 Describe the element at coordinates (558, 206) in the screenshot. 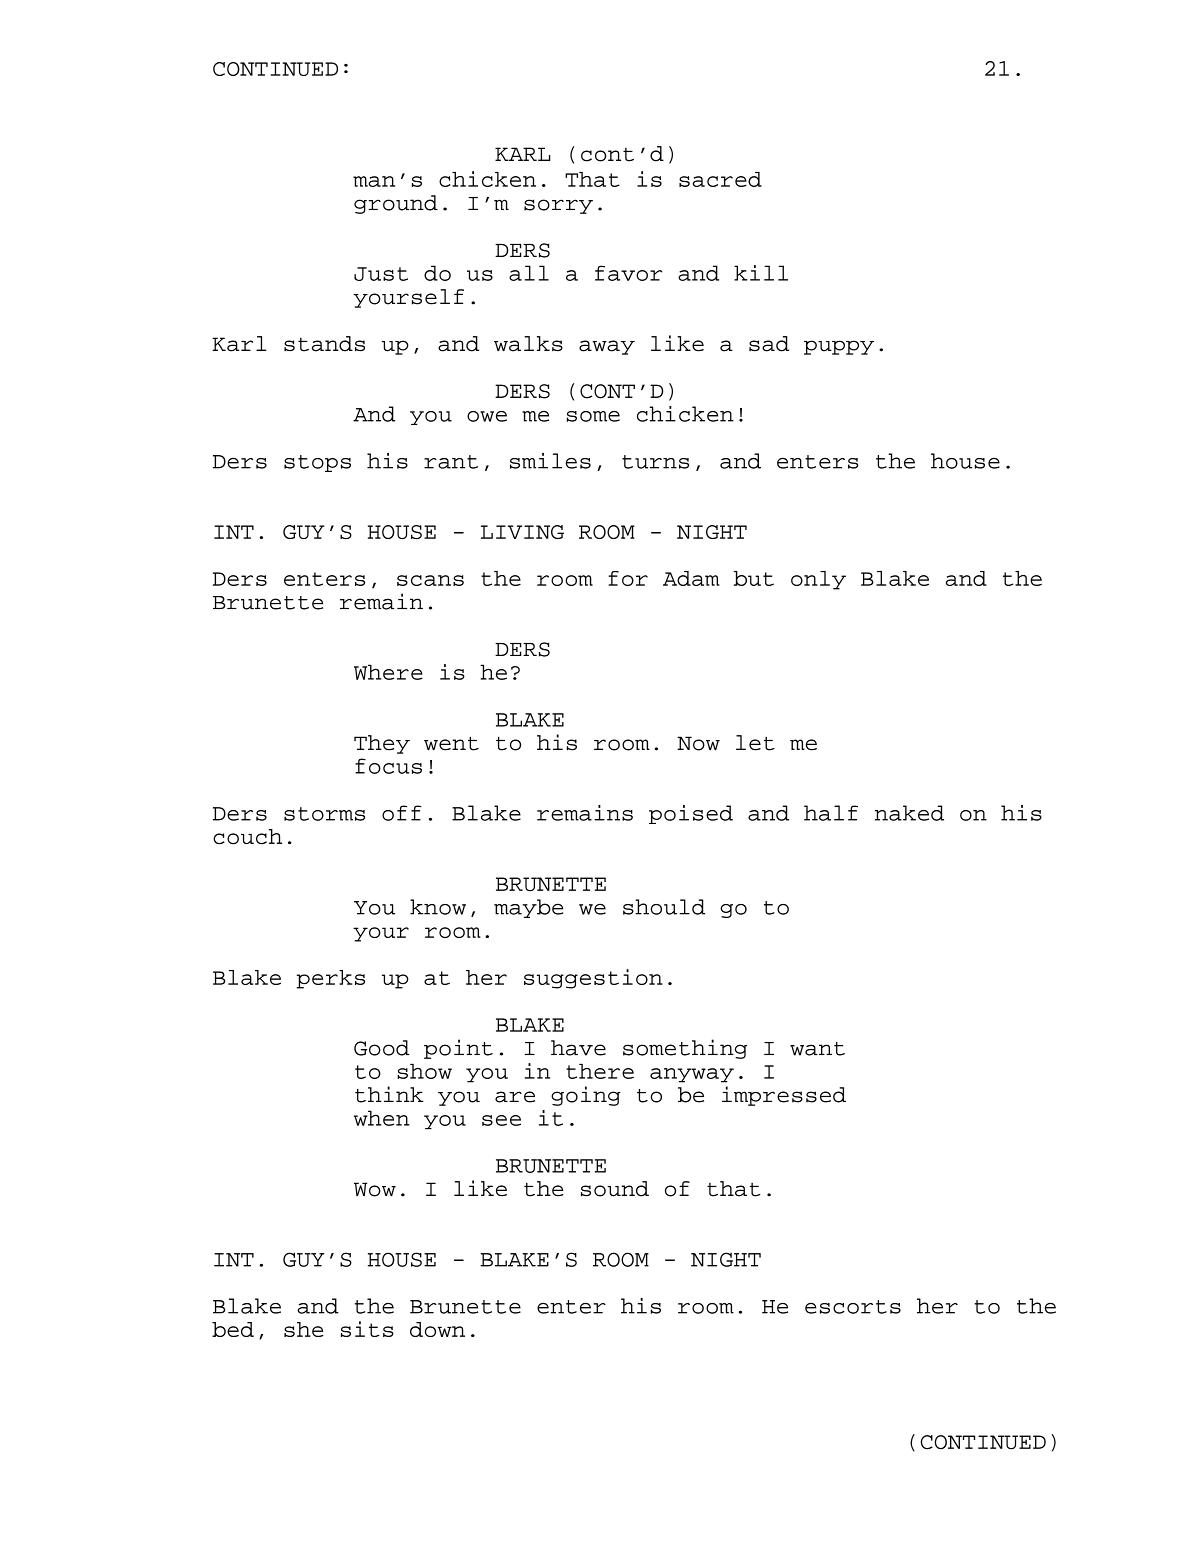

I see `sorry` at that location.
